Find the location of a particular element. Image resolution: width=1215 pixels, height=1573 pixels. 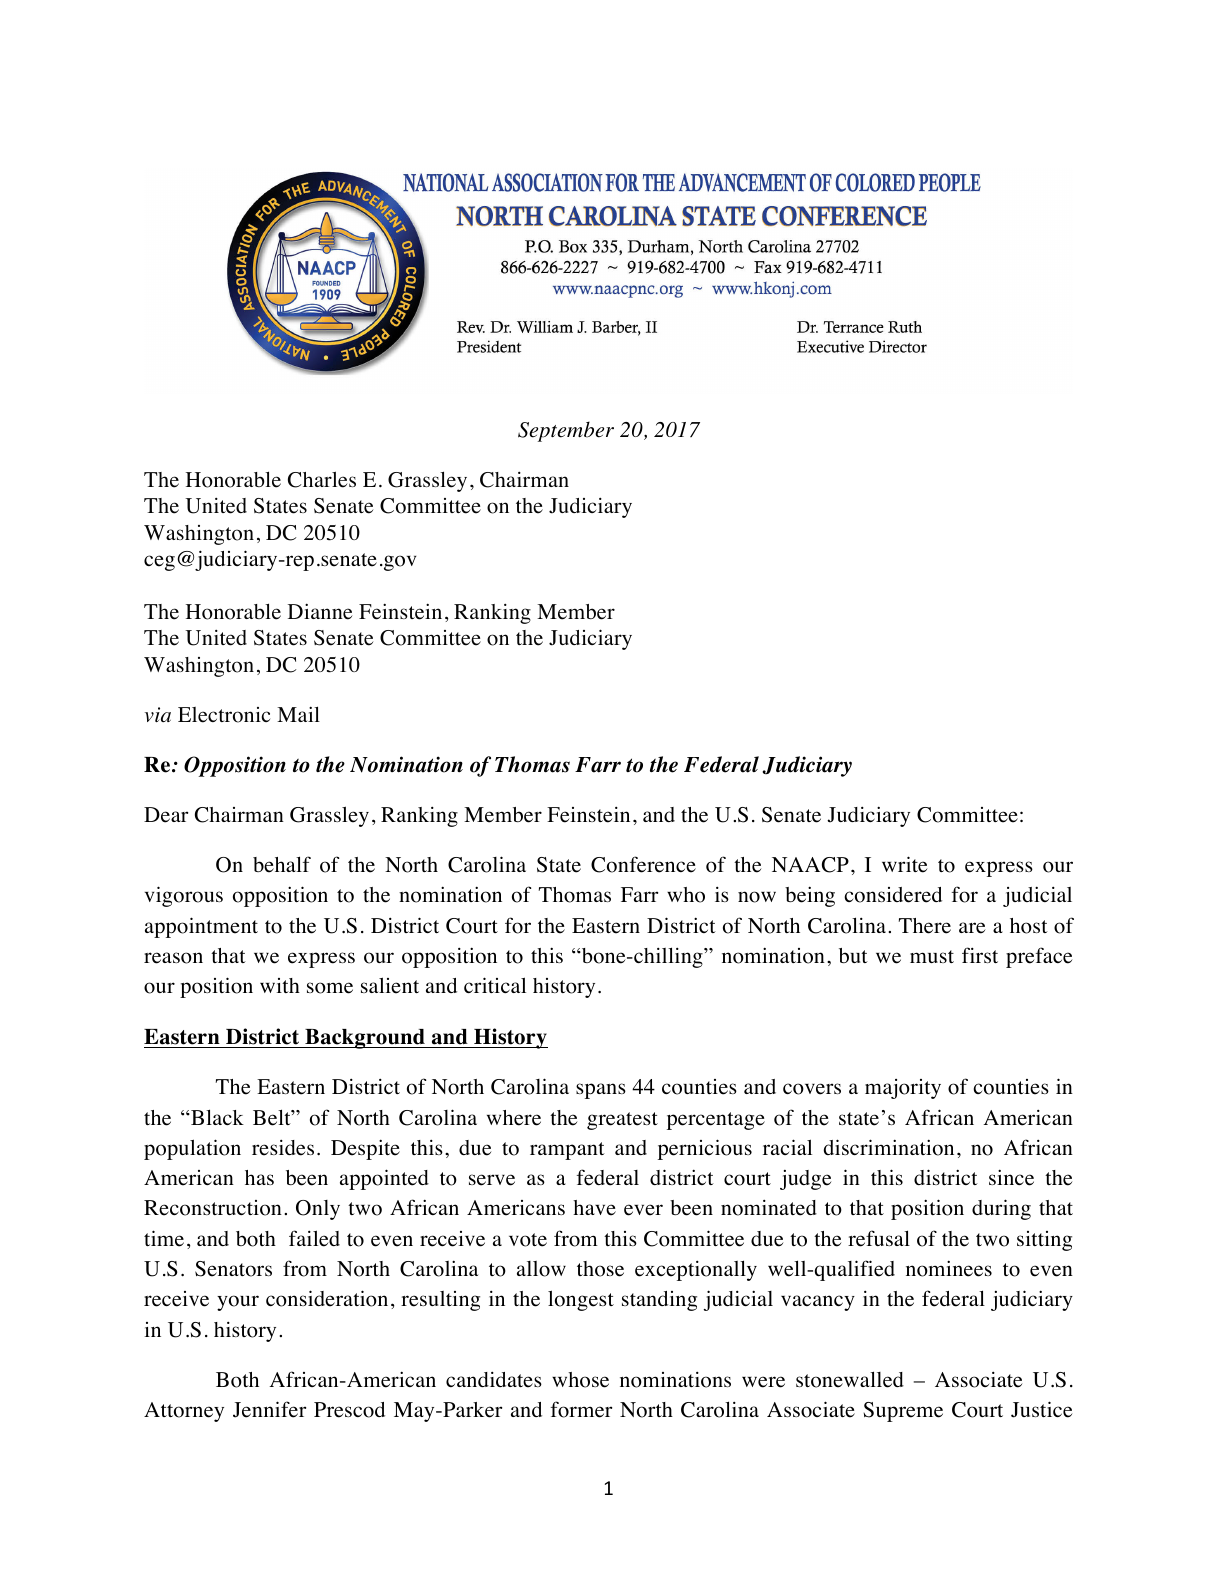

whose is located at coordinates (580, 1380).
